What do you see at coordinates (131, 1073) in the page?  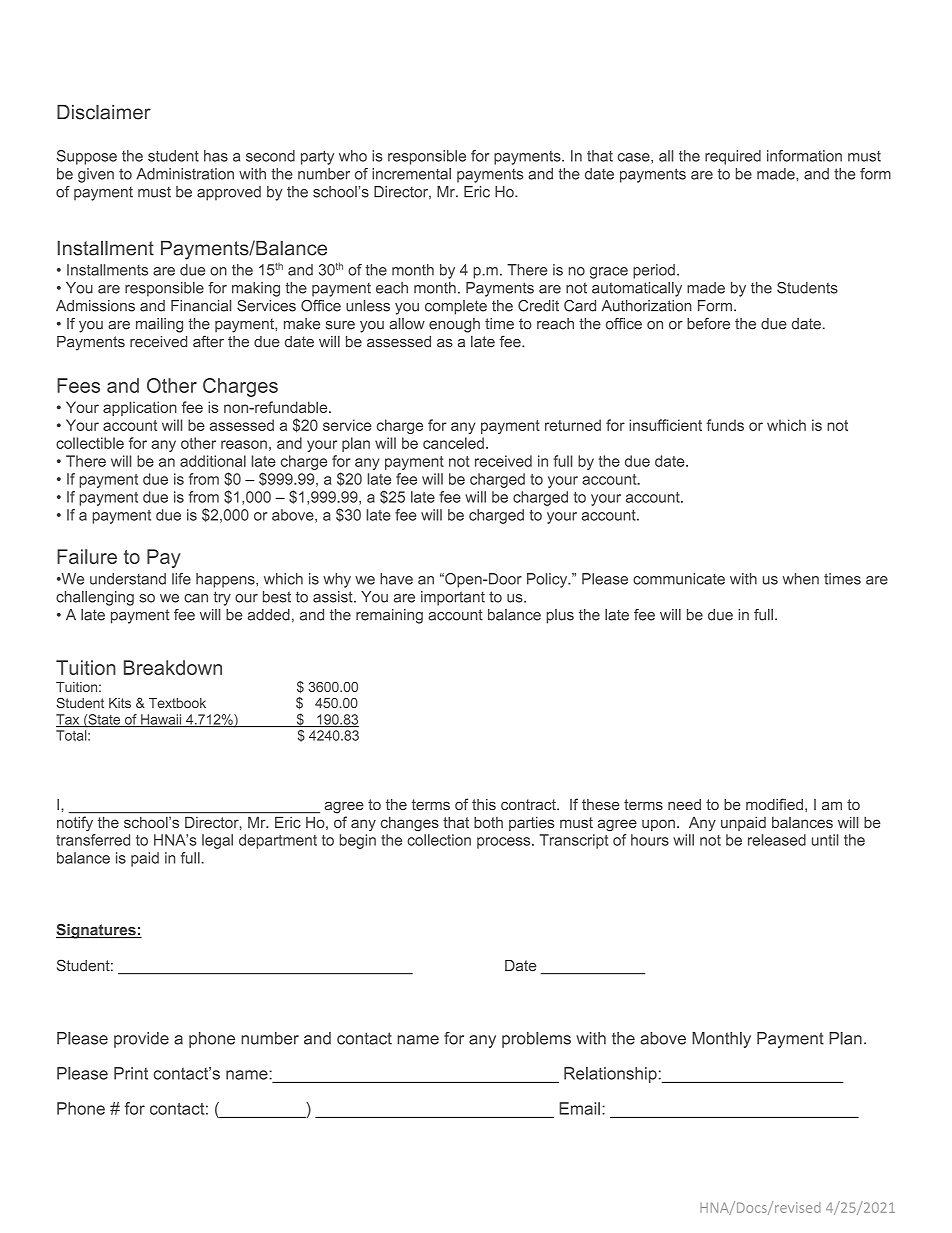 I see `Print` at bounding box center [131, 1073].
